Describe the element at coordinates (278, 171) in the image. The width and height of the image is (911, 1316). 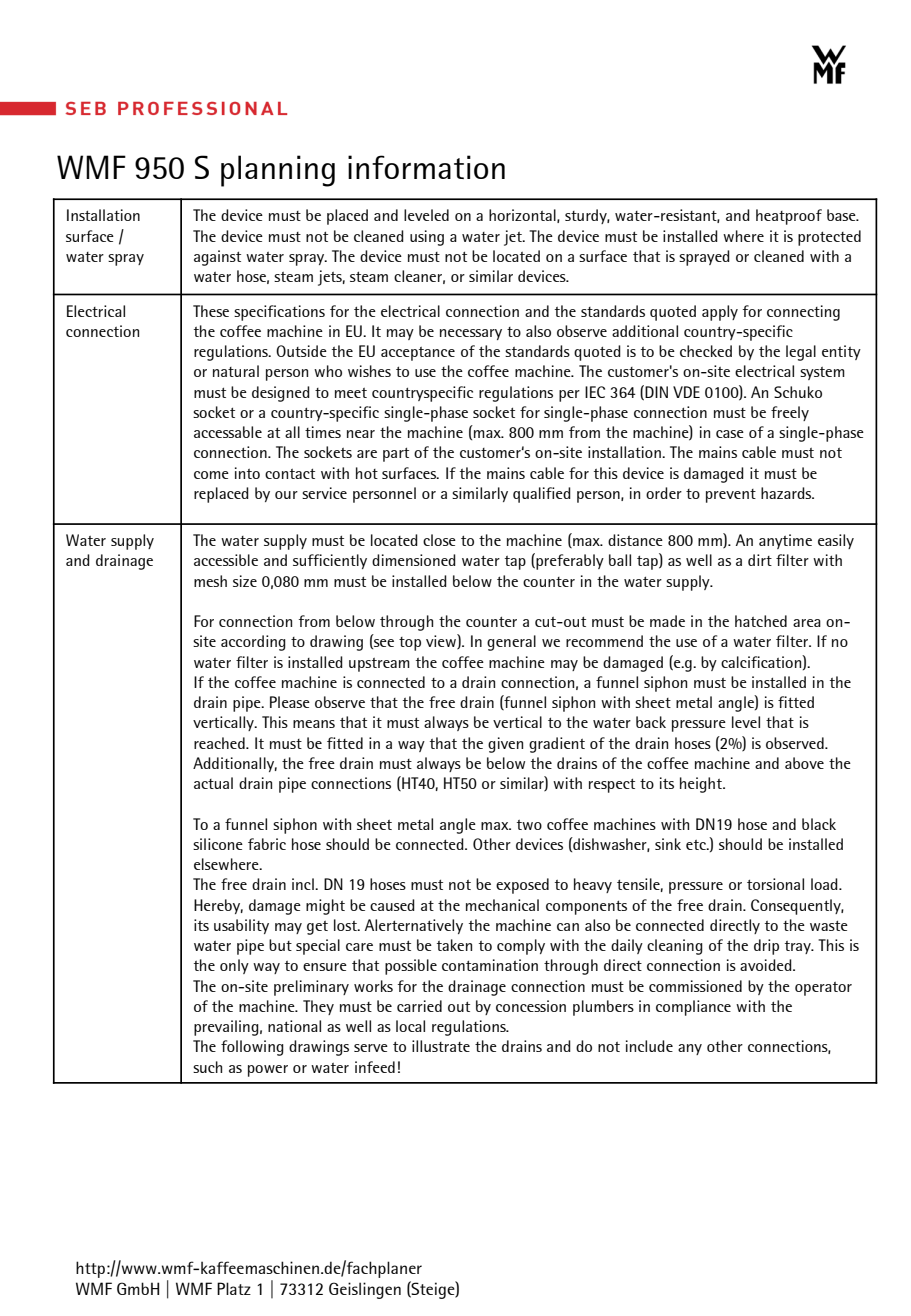
I see `planning` at that location.
